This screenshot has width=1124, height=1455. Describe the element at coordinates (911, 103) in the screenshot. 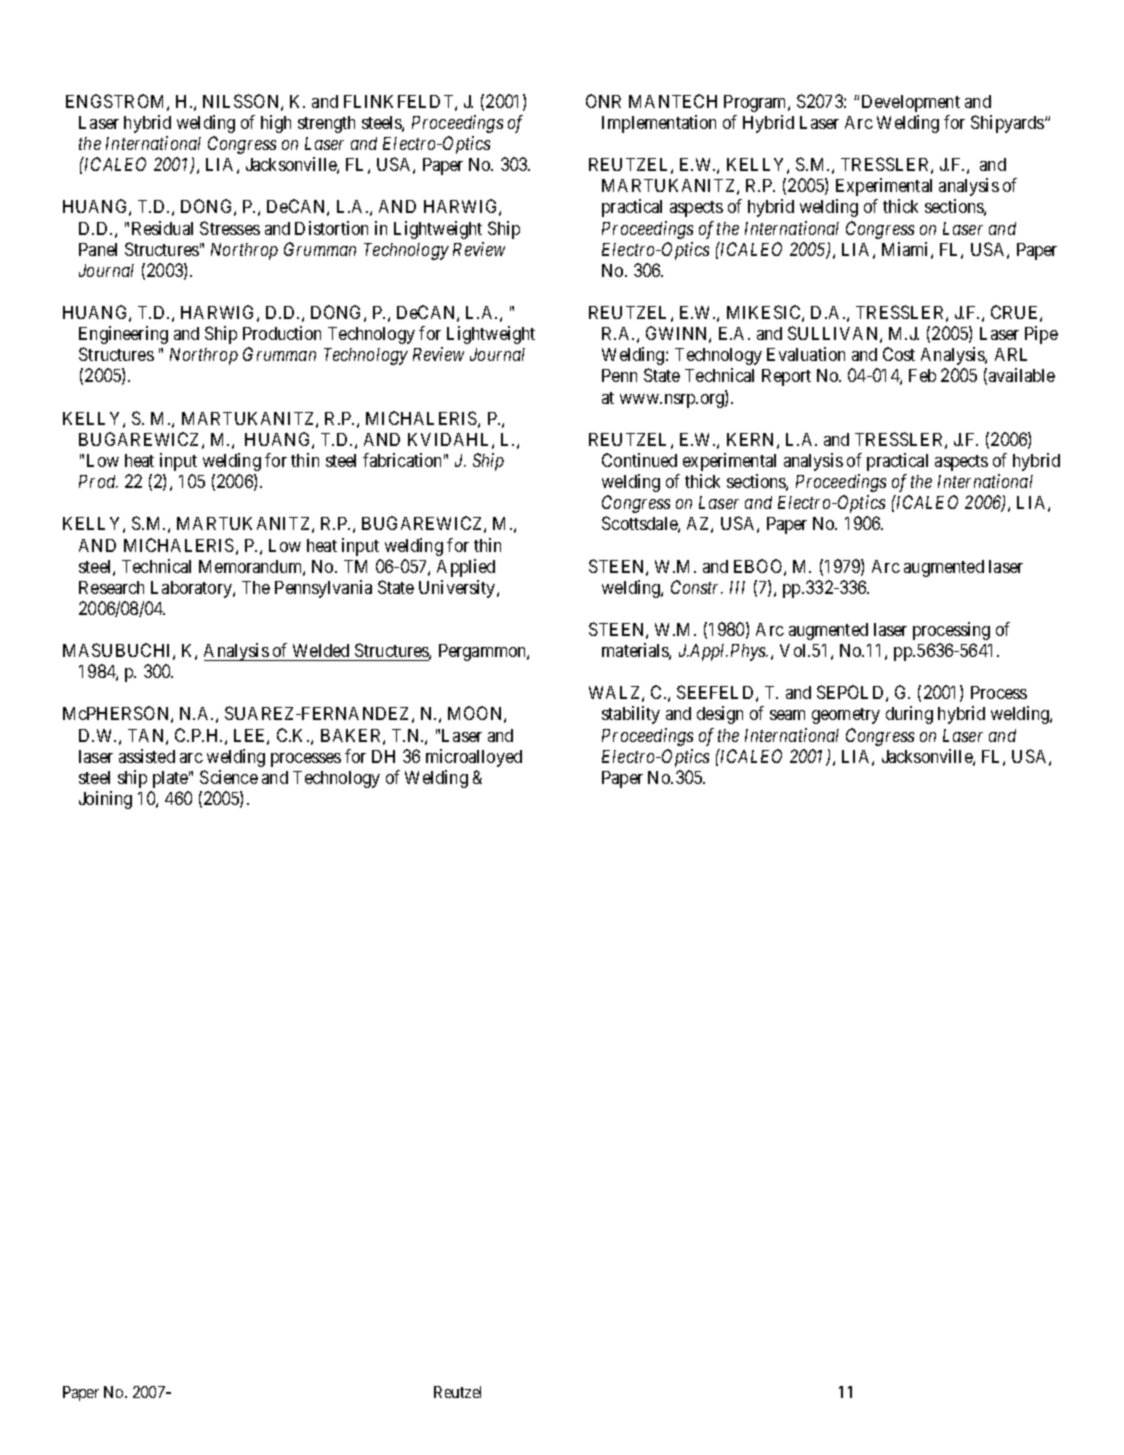

I see `Development` at that location.
